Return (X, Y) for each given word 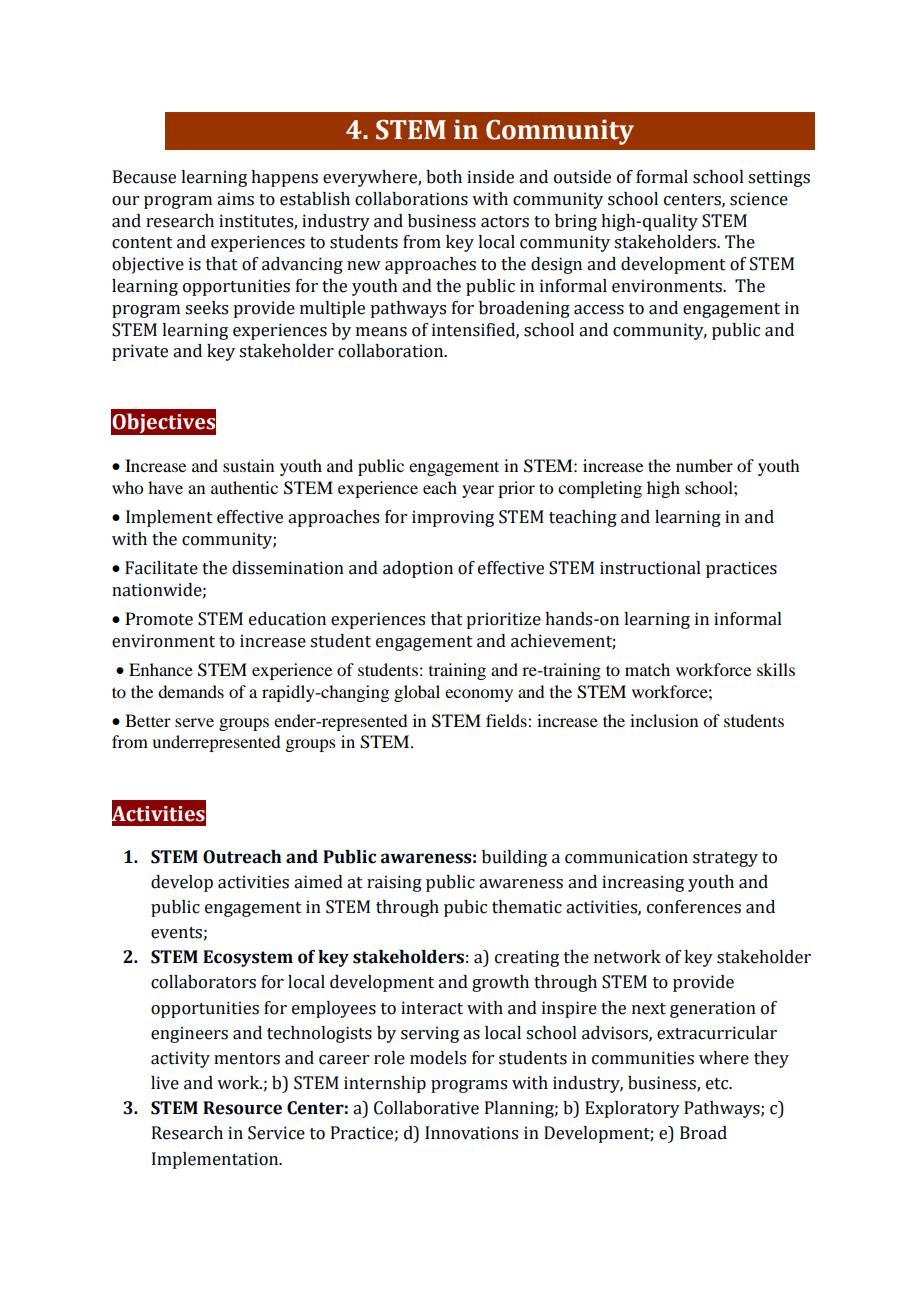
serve (194, 722)
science (759, 199)
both (444, 177)
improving (453, 518)
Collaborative (426, 1108)
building (514, 858)
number (704, 465)
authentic (244, 487)
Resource (242, 1108)
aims (235, 199)
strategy (725, 859)
